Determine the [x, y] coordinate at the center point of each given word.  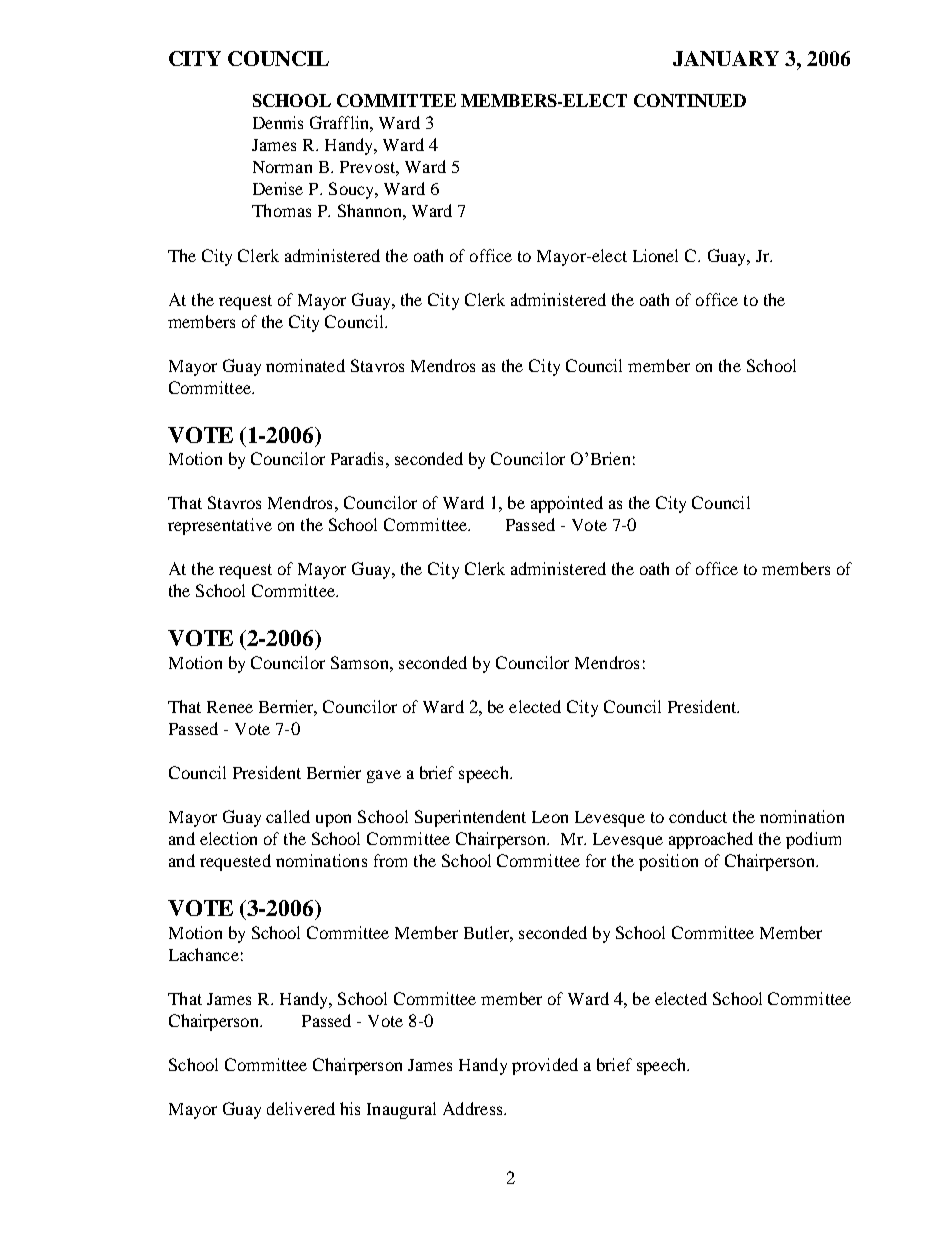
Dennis [278, 122]
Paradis [357, 458]
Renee [230, 707]
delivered [301, 1108]
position [668, 862]
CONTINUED [690, 100]
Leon [550, 817]
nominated [305, 365]
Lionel [655, 255]
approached [711, 840]
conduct [698, 816]
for [596, 860]
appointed [567, 504]
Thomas [281, 210]
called [288, 816]
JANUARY [726, 58]
